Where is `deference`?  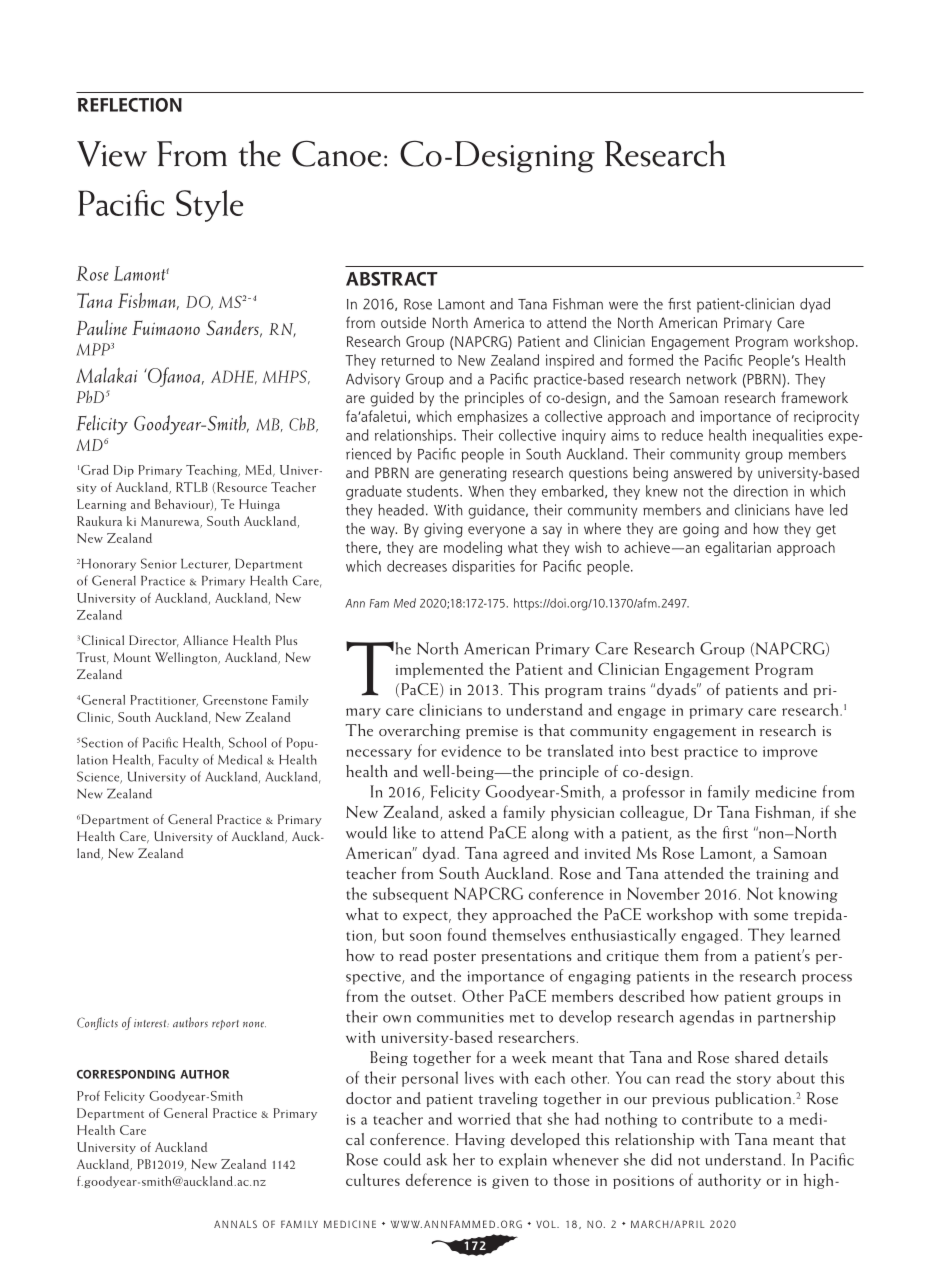
deference is located at coordinates (439, 1179).
